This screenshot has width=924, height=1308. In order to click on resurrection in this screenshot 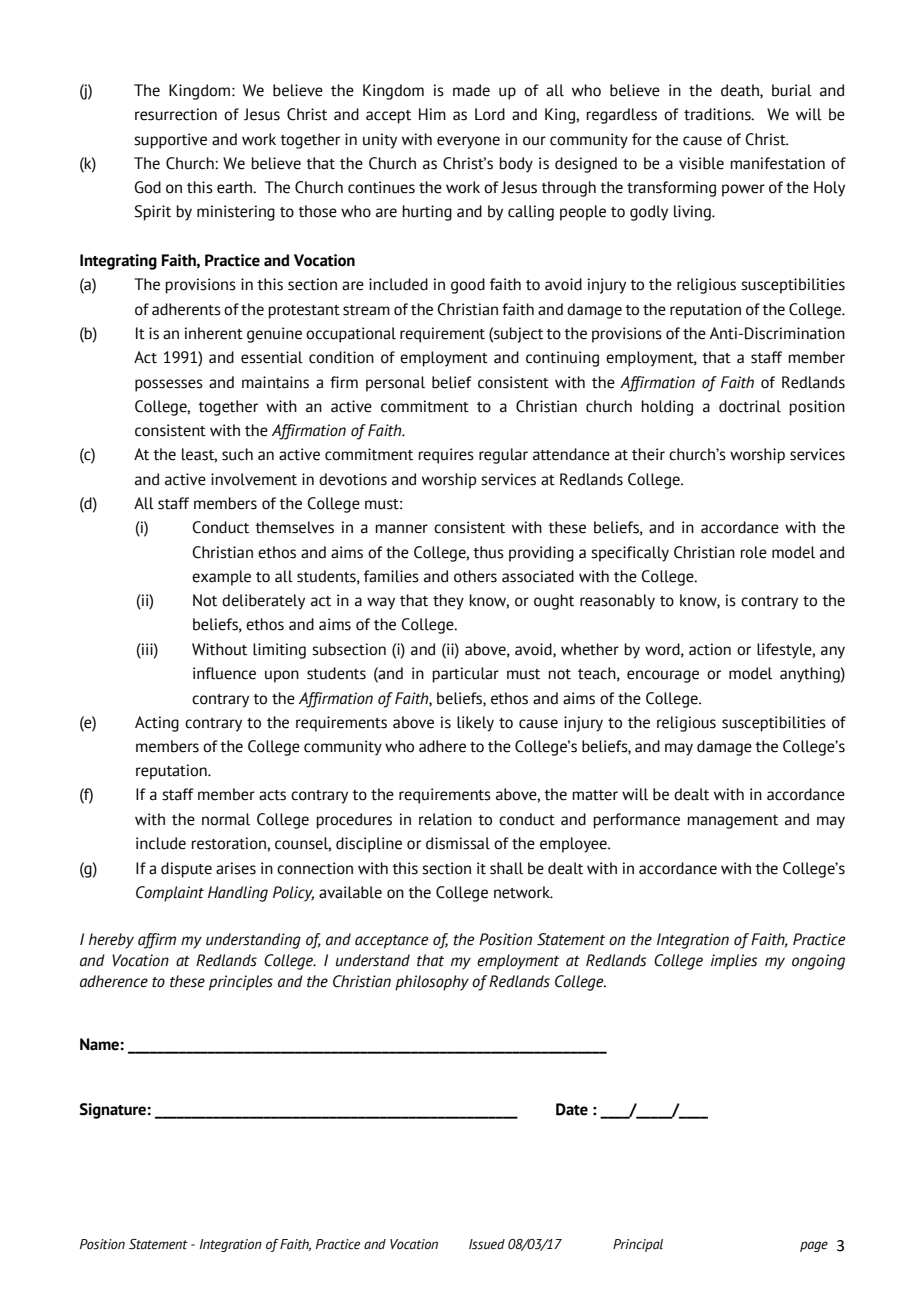, I will do `click(176, 114)`.
